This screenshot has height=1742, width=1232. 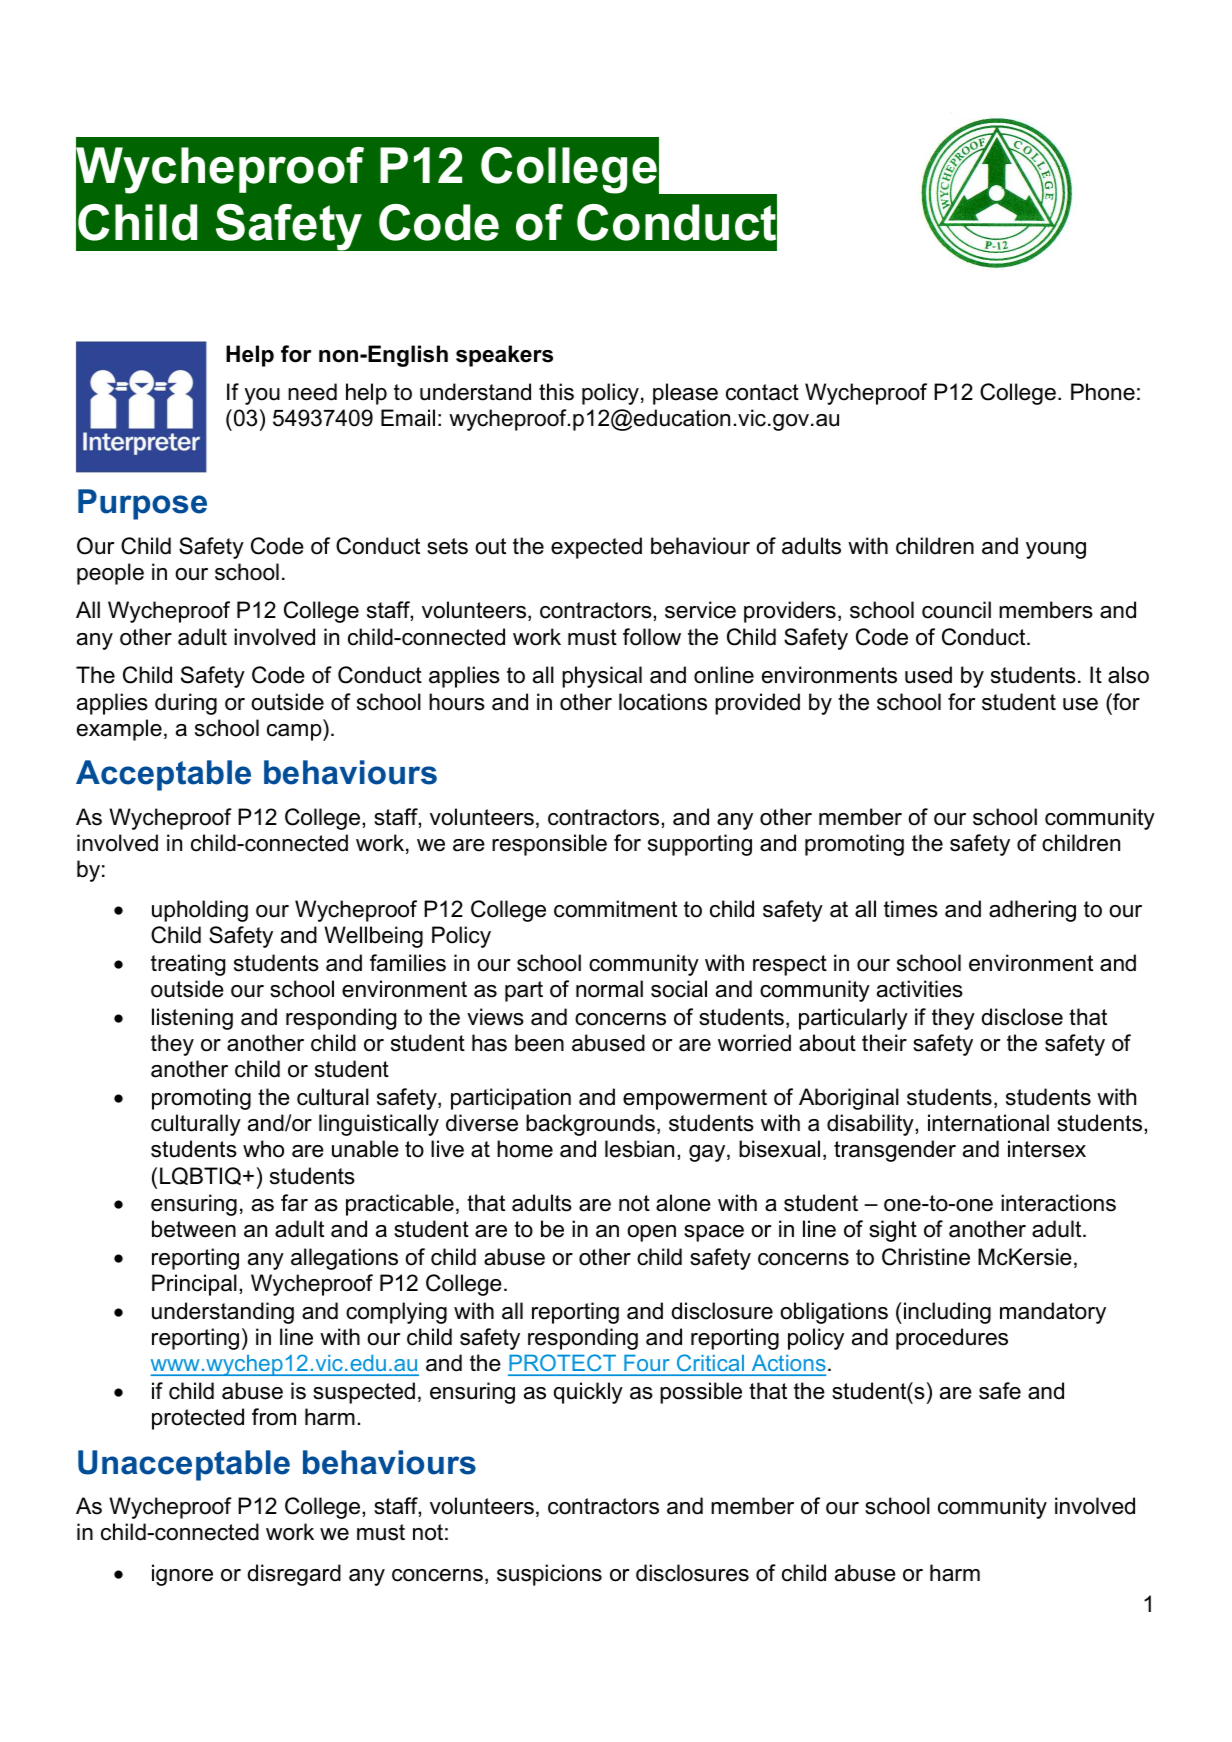 What do you see at coordinates (182, 1575) in the screenshot?
I see `ignore` at bounding box center [182, 1575].
